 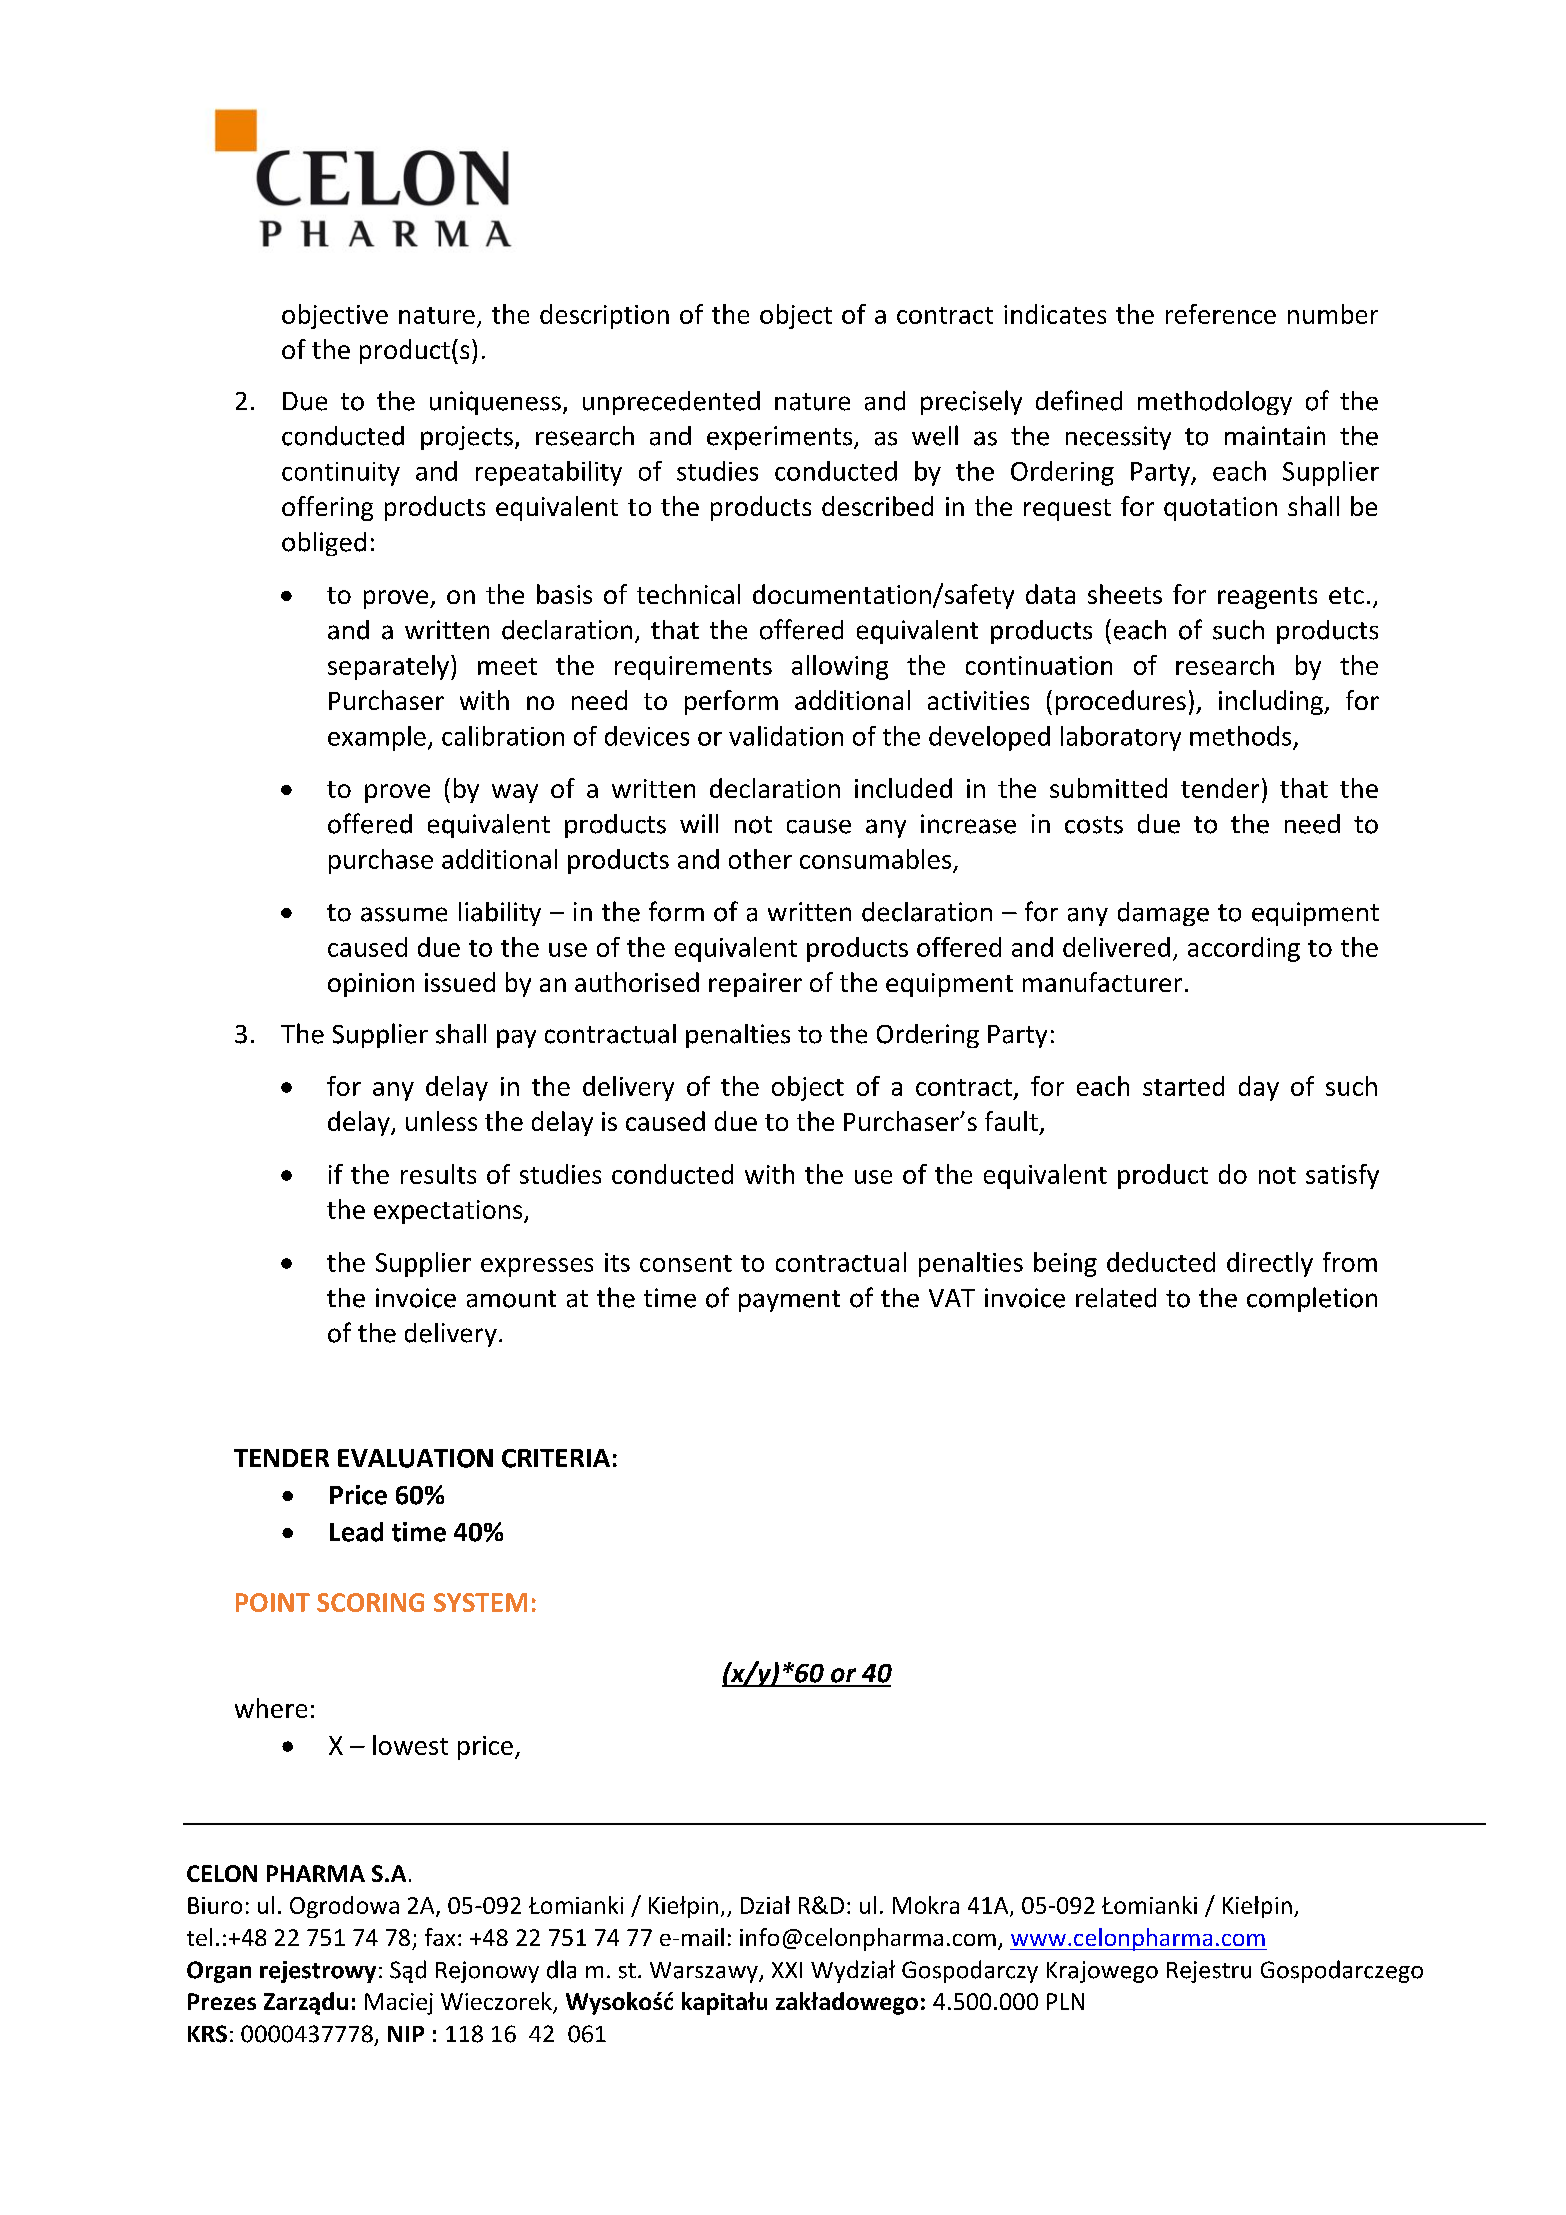 What do you see at coordinates (1215, 403) in the screenshot?
I see `methodology` at bounding box center [1215, 403].
